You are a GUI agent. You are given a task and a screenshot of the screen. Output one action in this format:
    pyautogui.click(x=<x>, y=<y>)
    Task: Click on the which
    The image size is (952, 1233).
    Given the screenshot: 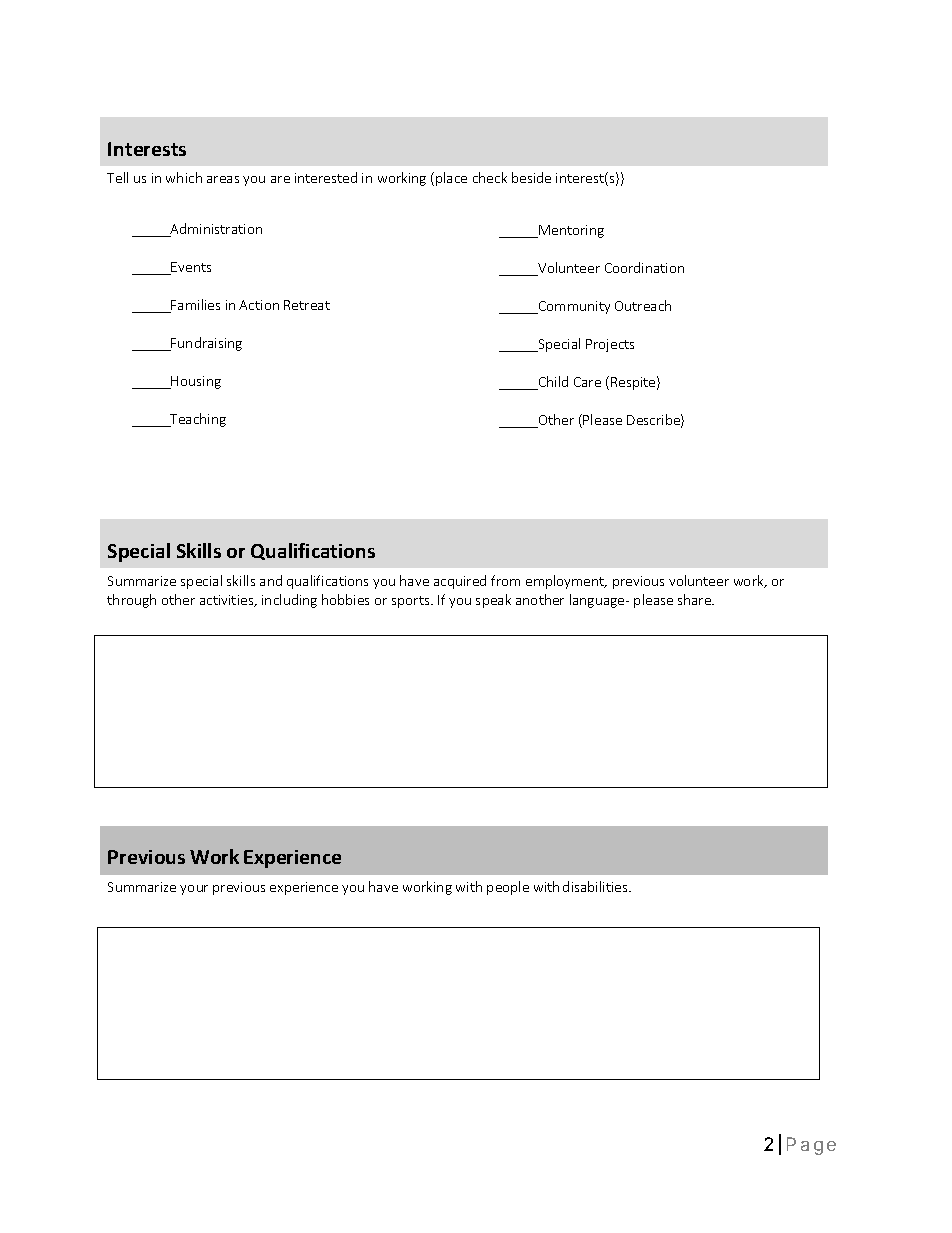 What is the action you would take?
    pyautogui.click(x=184, y=177)
